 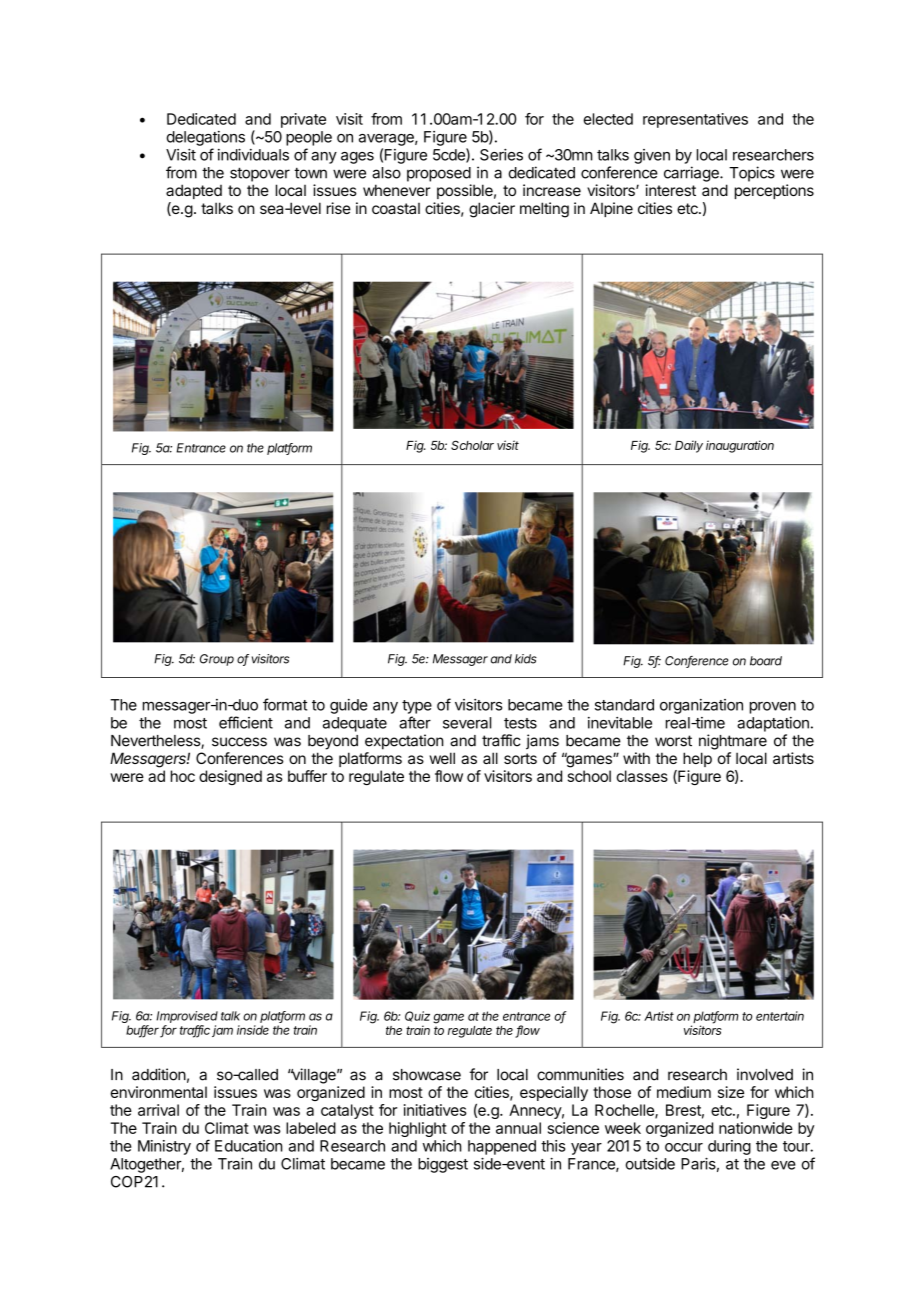 What do you see at coordinates (692, 174) in the screenshot?
I see `carriage` at bounding box center [692, 174].
